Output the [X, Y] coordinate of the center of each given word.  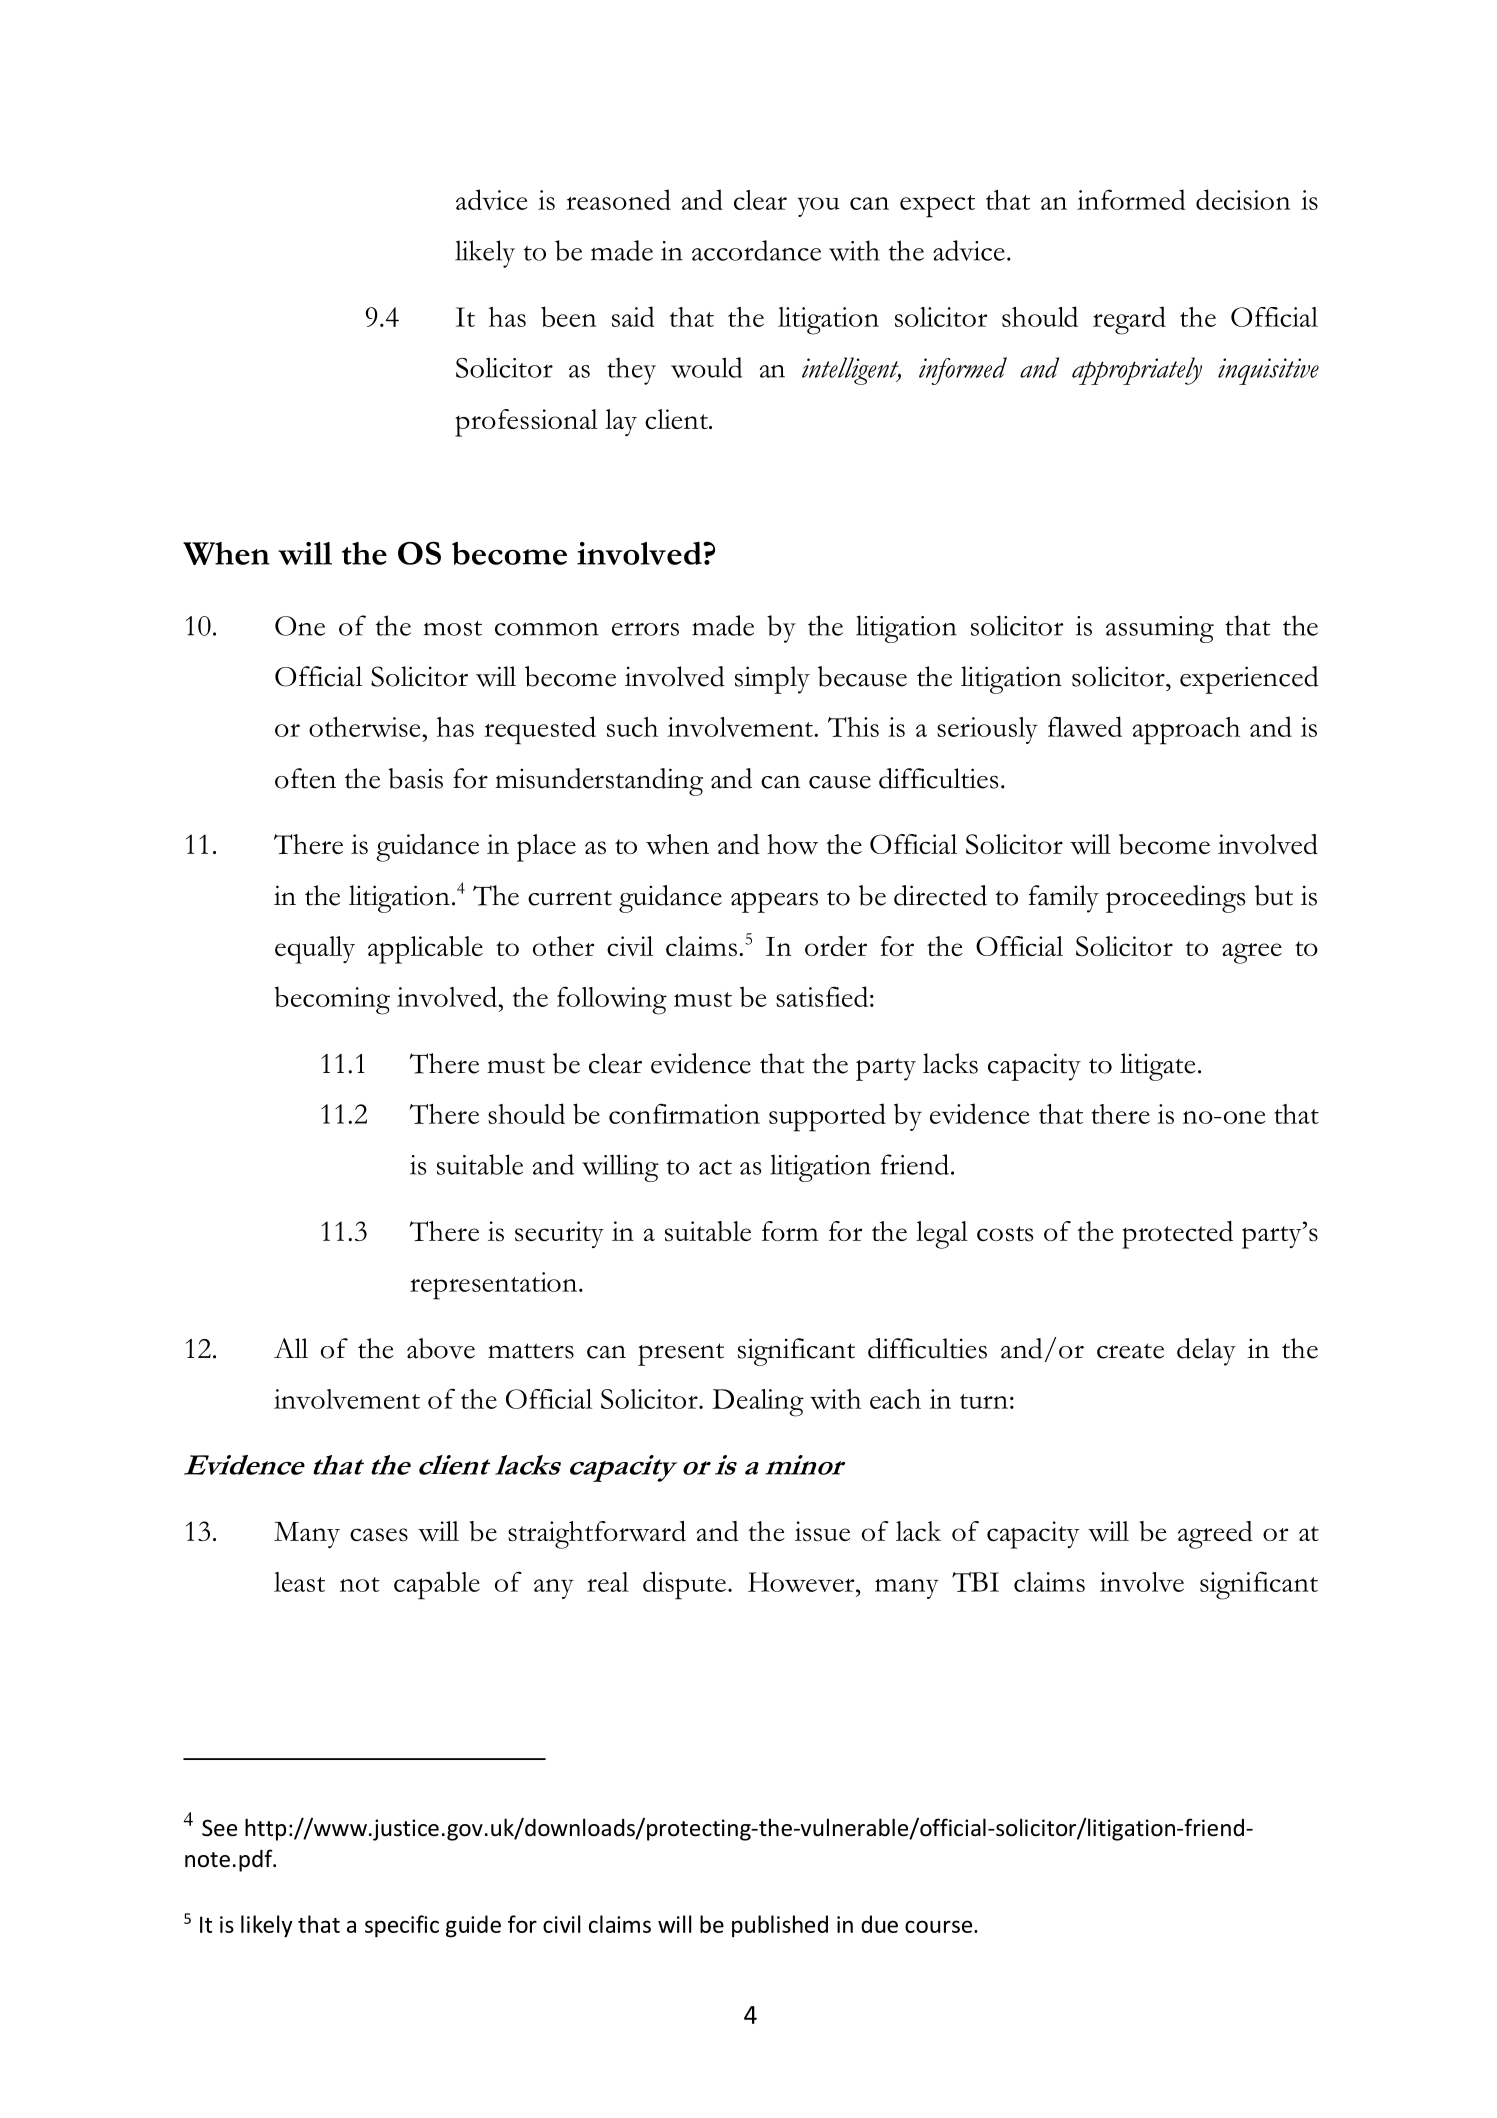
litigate [1158, 1067]
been [568, 316]
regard [1129, 320]
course [940, 1926]
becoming [332, 1000]
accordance [756, 250]
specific [402, 1926]
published [780, 1926]
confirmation [684, 1113]
